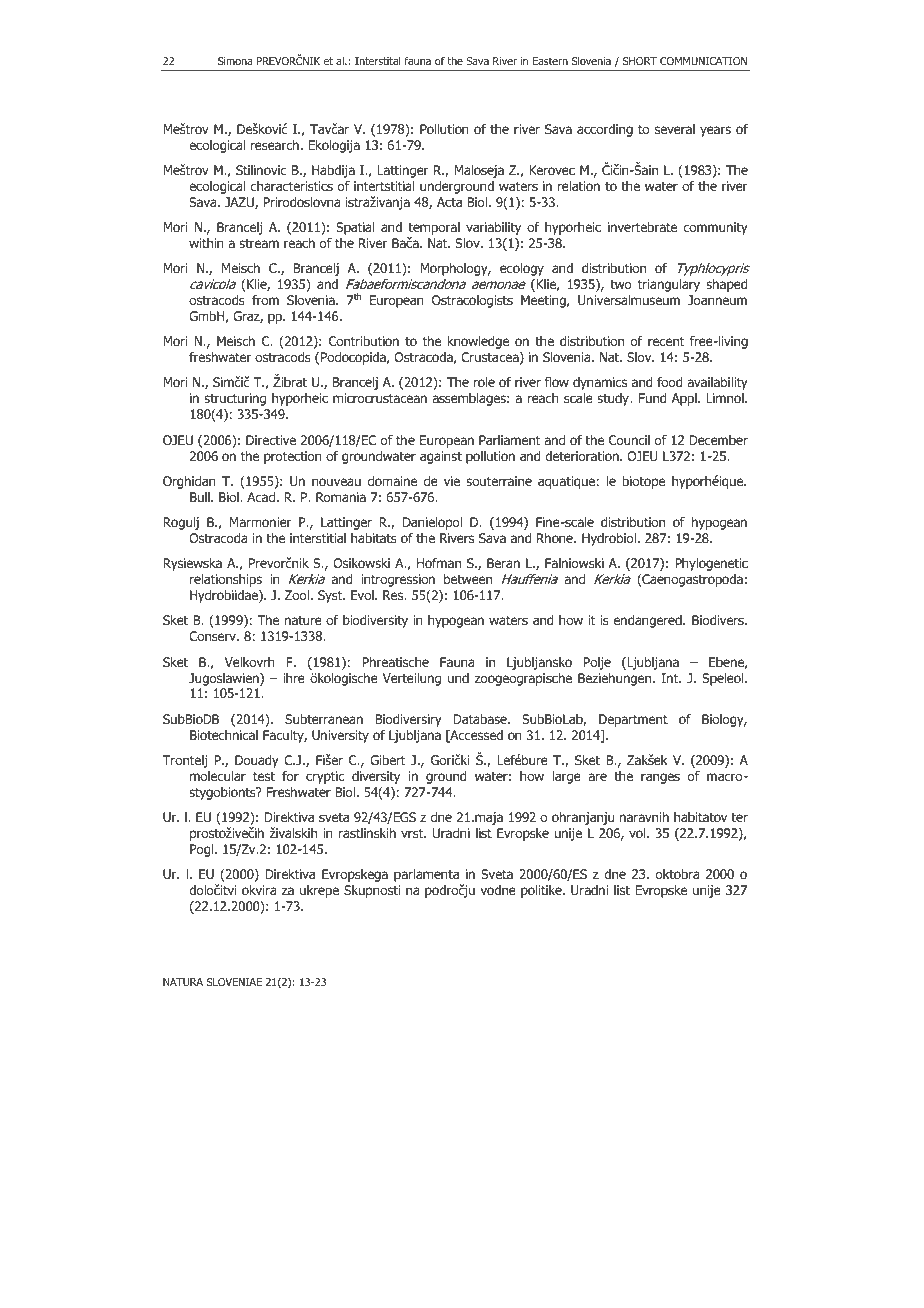  I want to click on SHORT, so click(640, 61).
